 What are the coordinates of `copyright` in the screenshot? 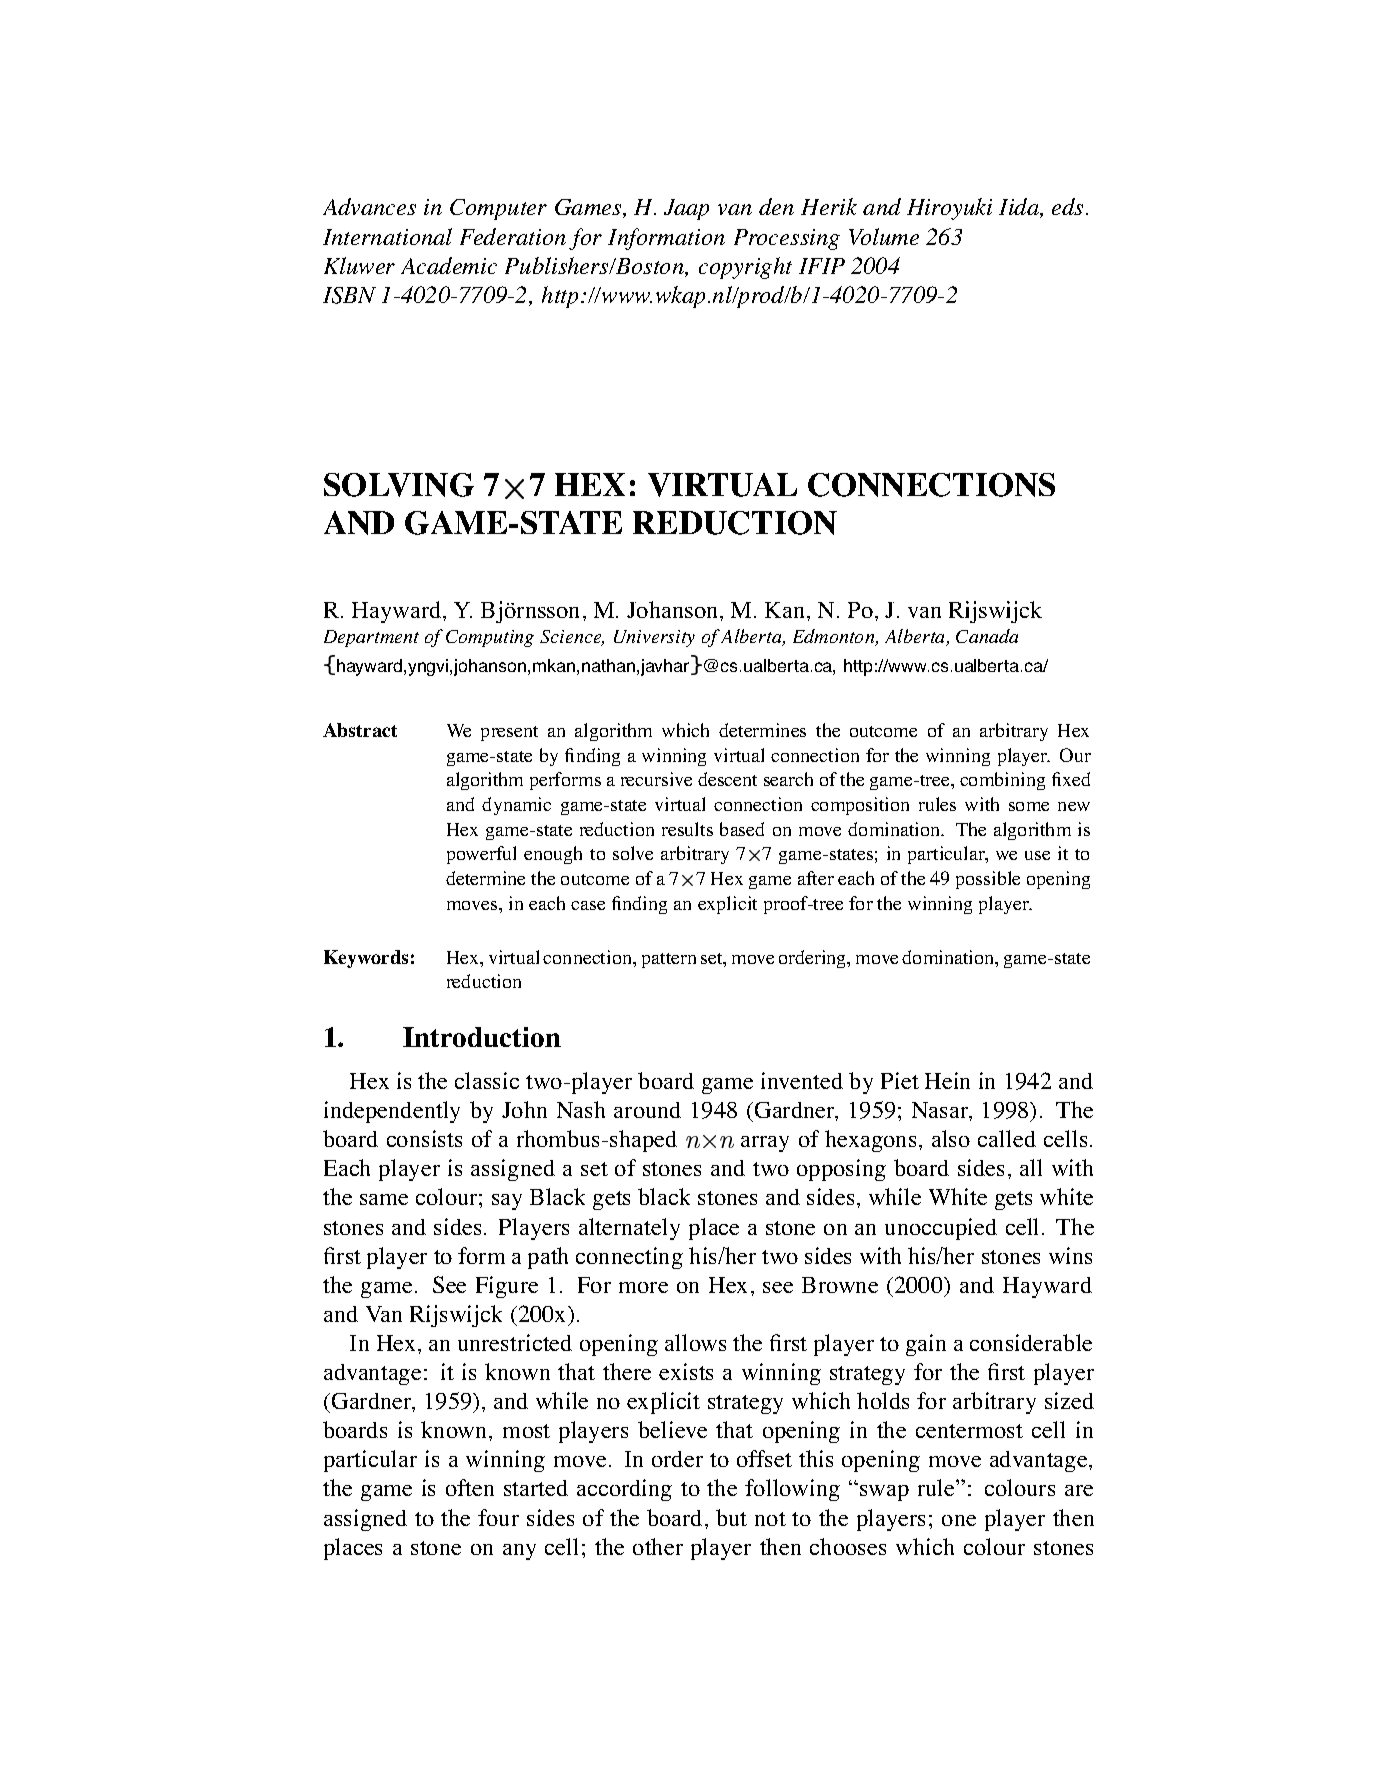 It's located at (745, 268).
